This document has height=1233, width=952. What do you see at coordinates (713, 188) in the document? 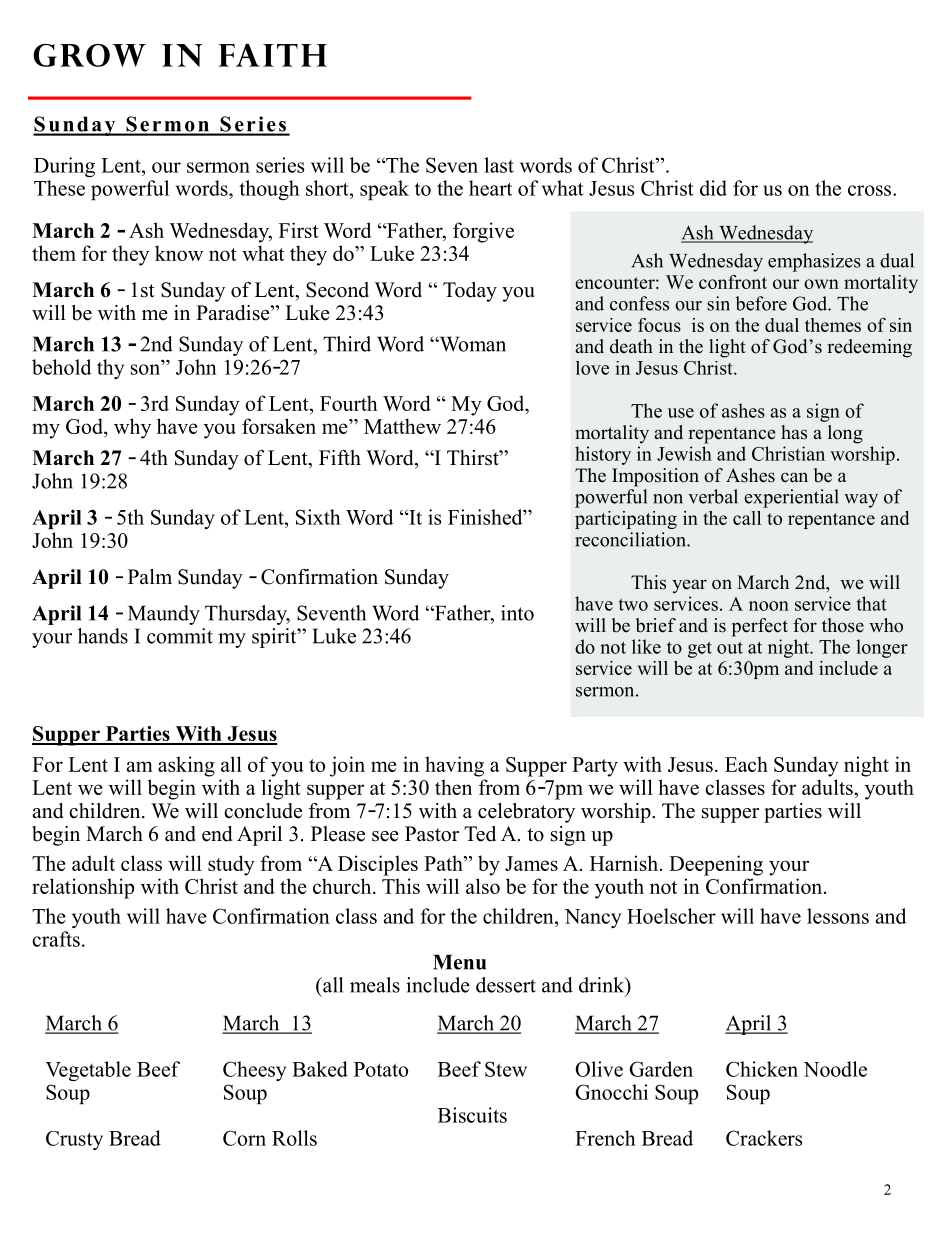
I see `did` at bounding box center [713, 188].
